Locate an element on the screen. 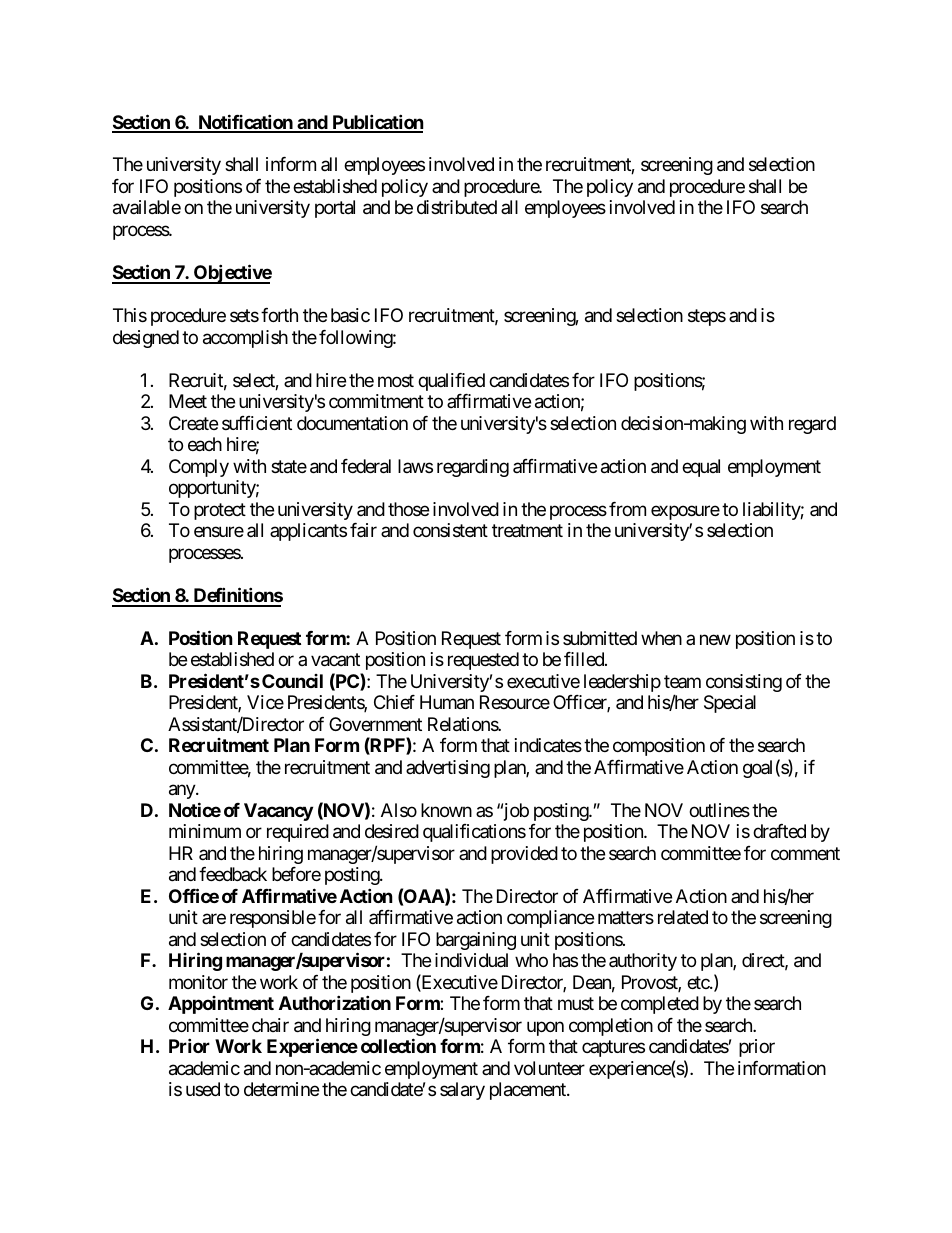 The image size is (952, 1233). used is located at coordinates (203, 1089).
